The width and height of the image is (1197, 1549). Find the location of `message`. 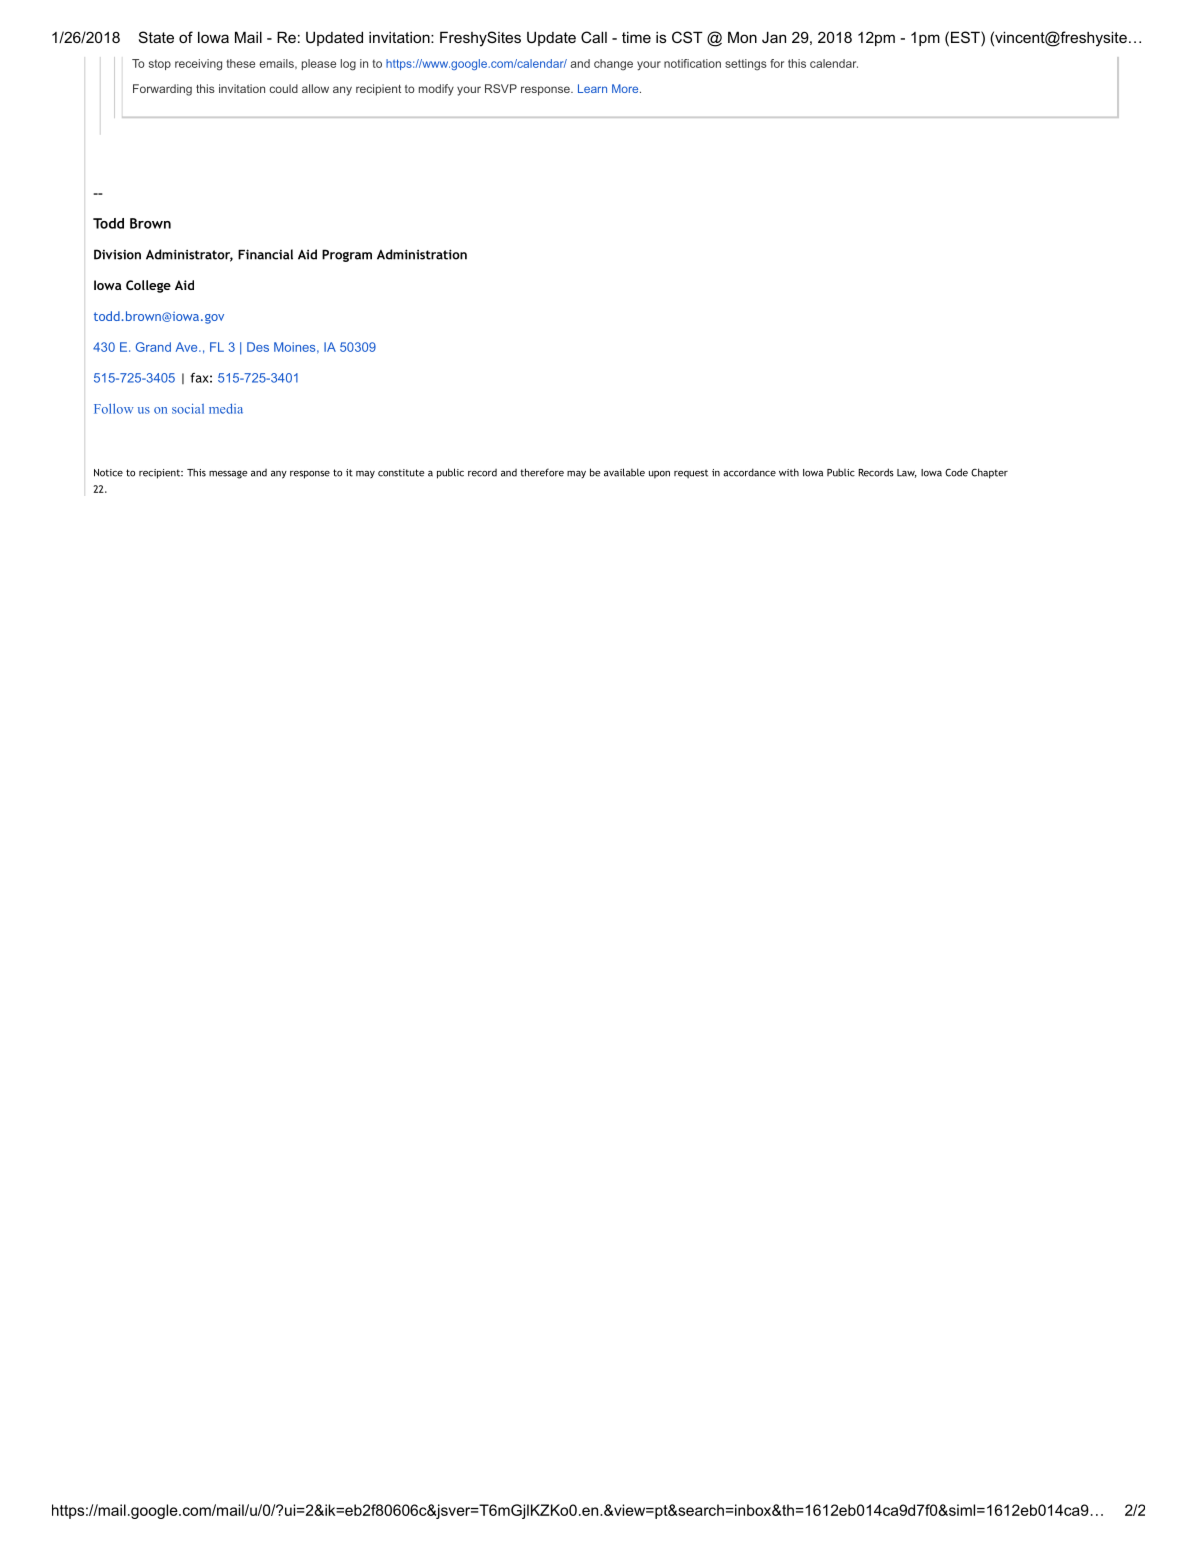

message is located at coordinates (228, 475).
